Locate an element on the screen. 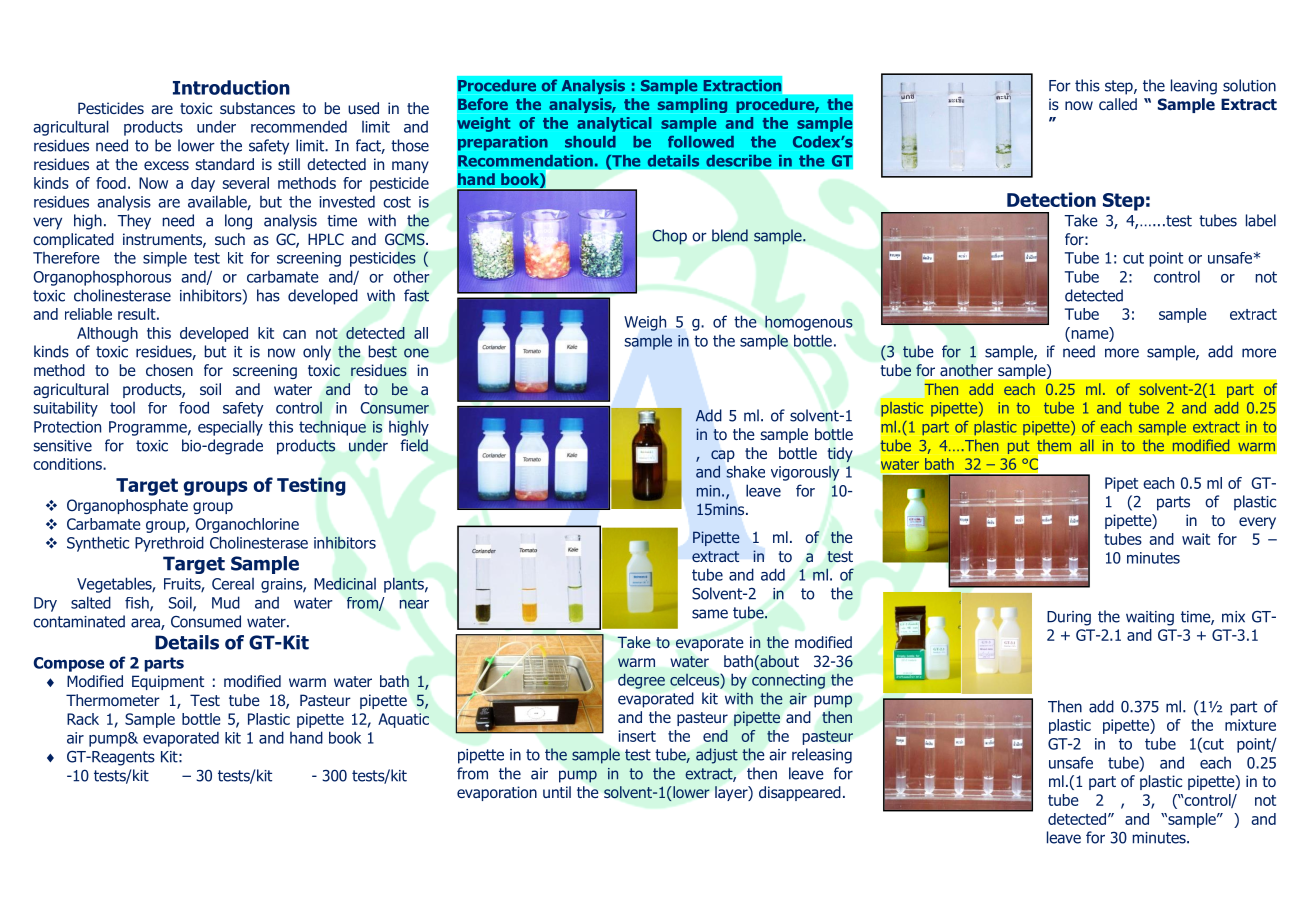 The height and width of the screenshot is (924, 1307). called is located at coordinates (1118, 104).
